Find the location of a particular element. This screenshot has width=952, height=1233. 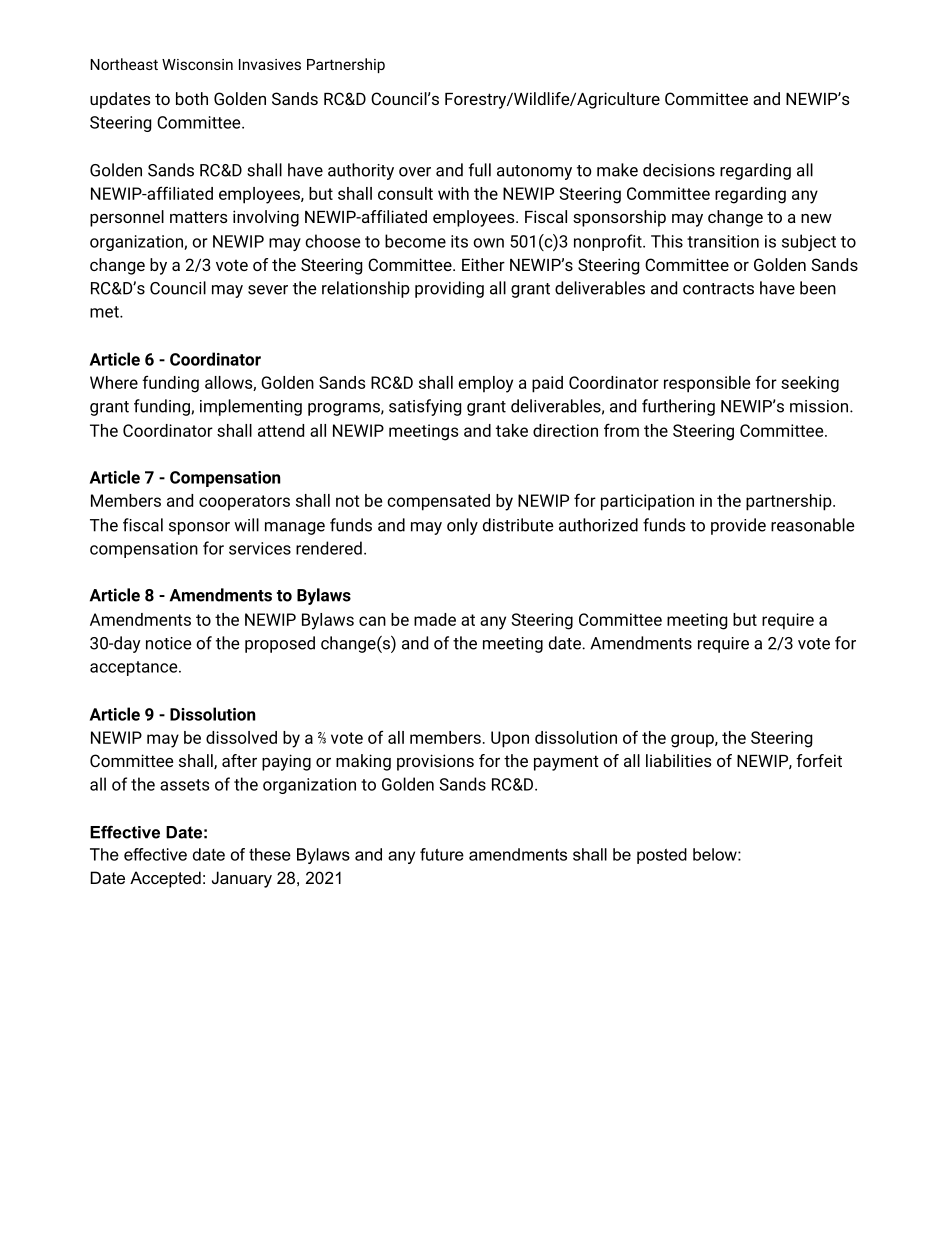

posted is located at coordinates (662, 856).
